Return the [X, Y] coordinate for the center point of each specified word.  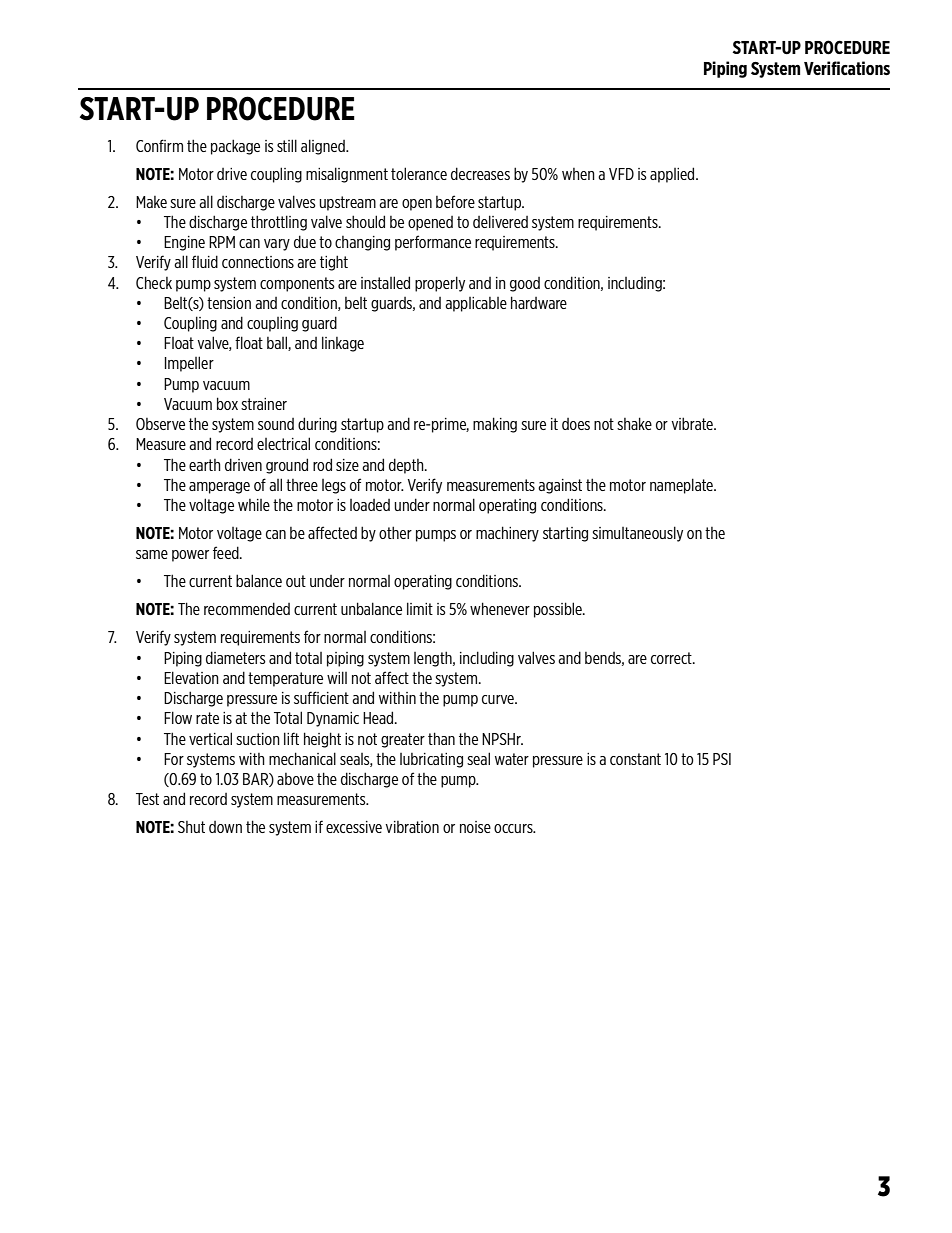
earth [205, 465]
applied [673, 175]
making [495, 425]
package [235, 147]
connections [258, 262]
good [525, 284]
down [225, 827]
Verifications [847, 68]
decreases [480, 173]
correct [672, 658]
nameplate [682, 486]
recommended [247, 608]
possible [559, 610]
